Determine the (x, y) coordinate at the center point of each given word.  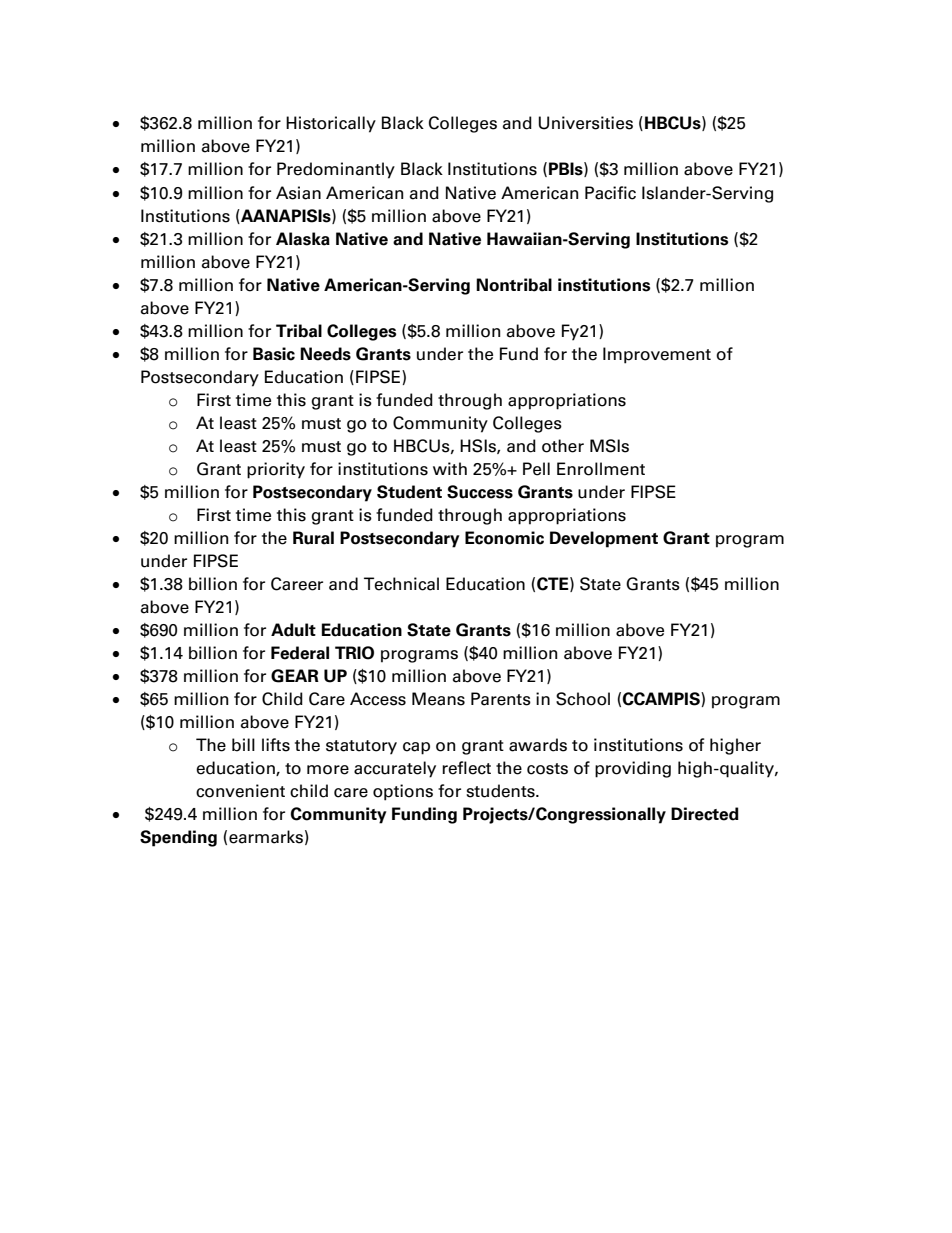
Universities (585, 123)
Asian (298, 193)
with (450, 468)
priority (276, 470)
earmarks (266, 837)
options (403, 792)
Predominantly (336, 170)
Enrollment (601, 469)
